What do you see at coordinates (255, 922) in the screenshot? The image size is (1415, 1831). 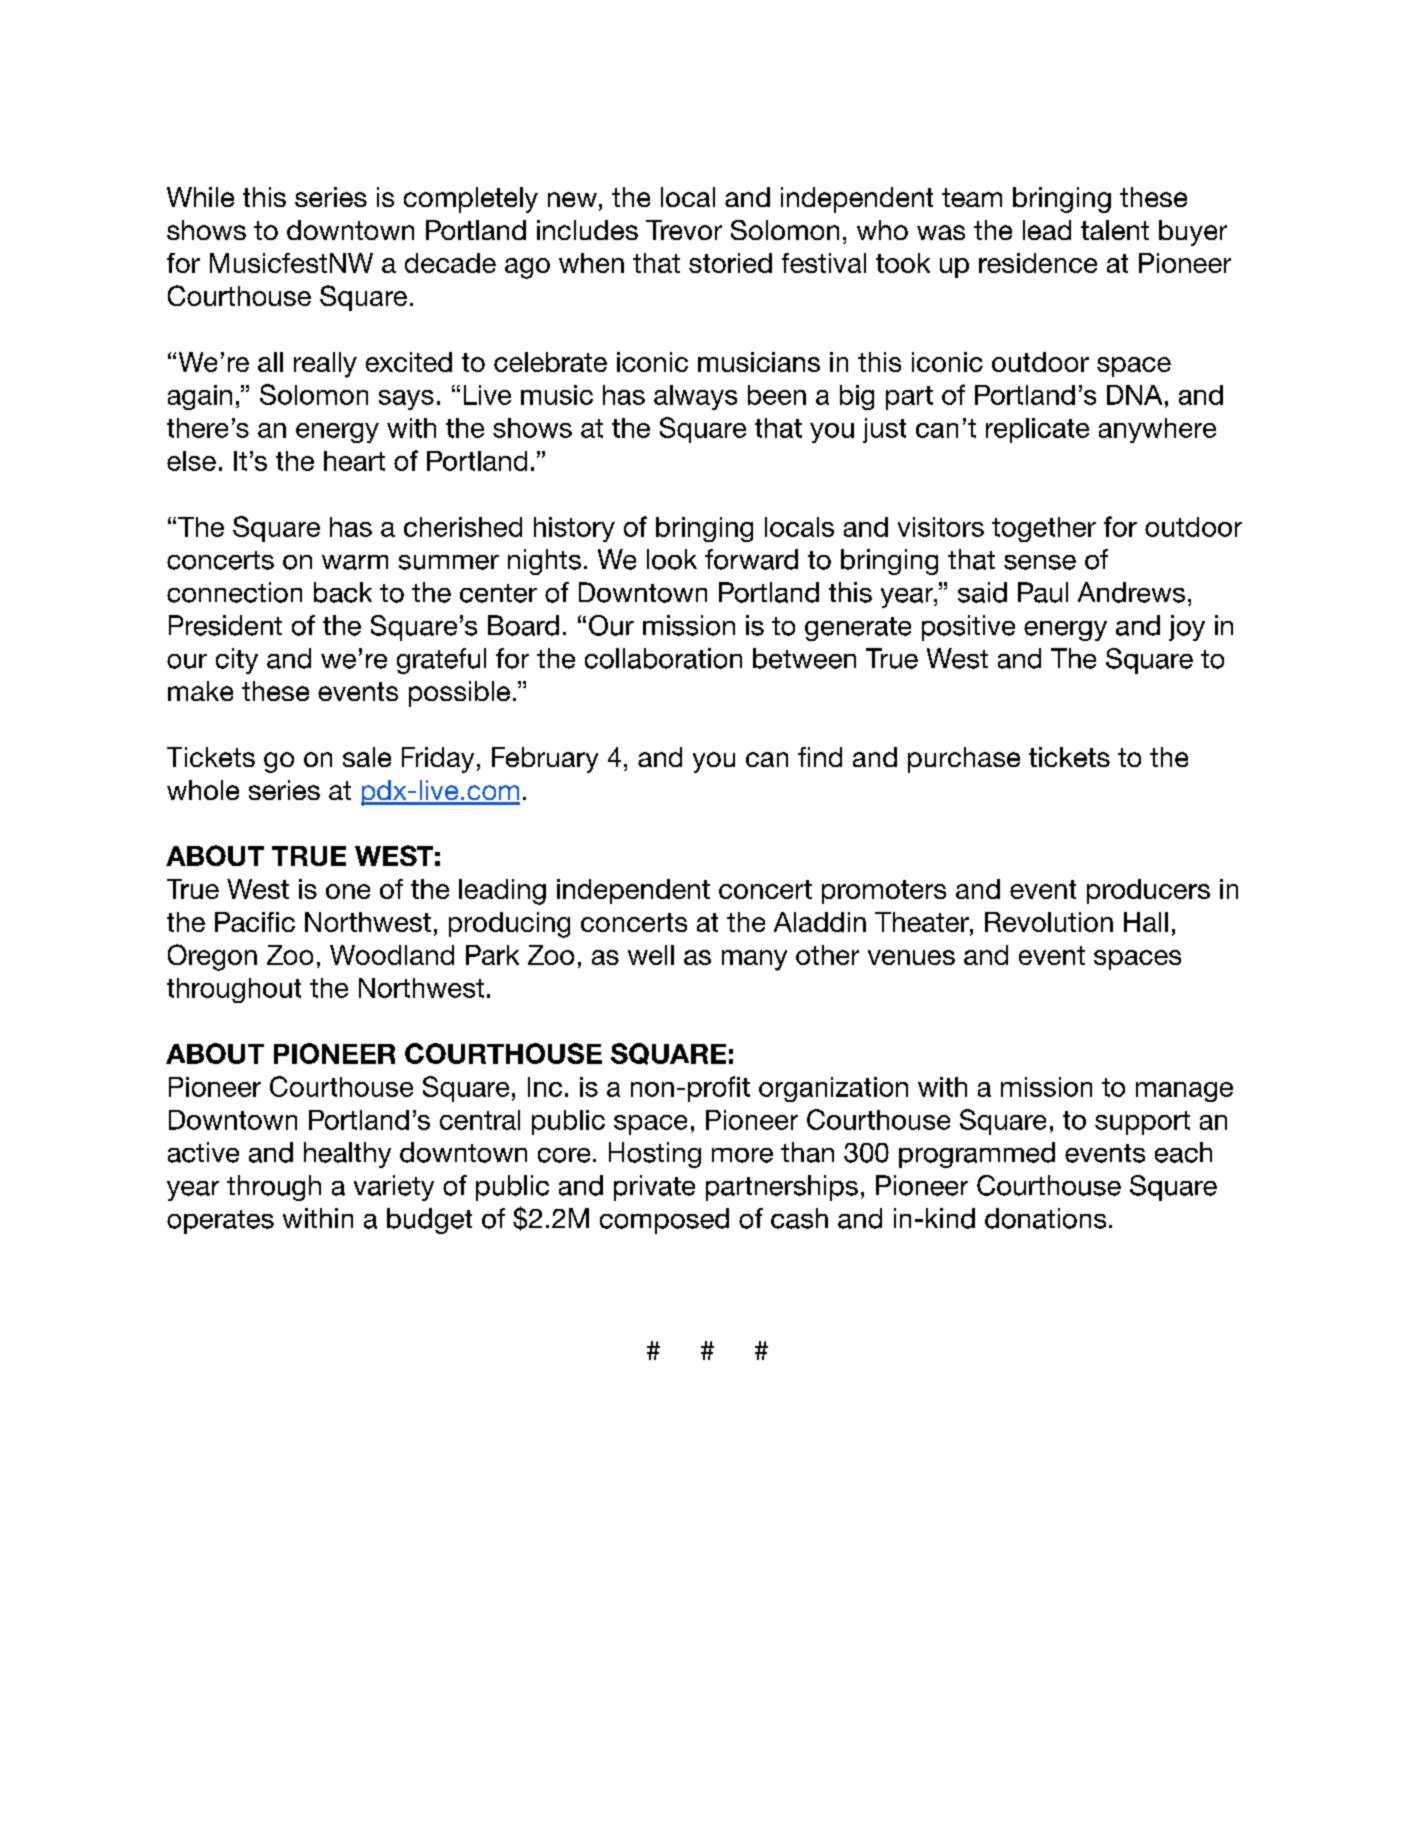 I see `Pacific` at bounding box center [255, 922].
